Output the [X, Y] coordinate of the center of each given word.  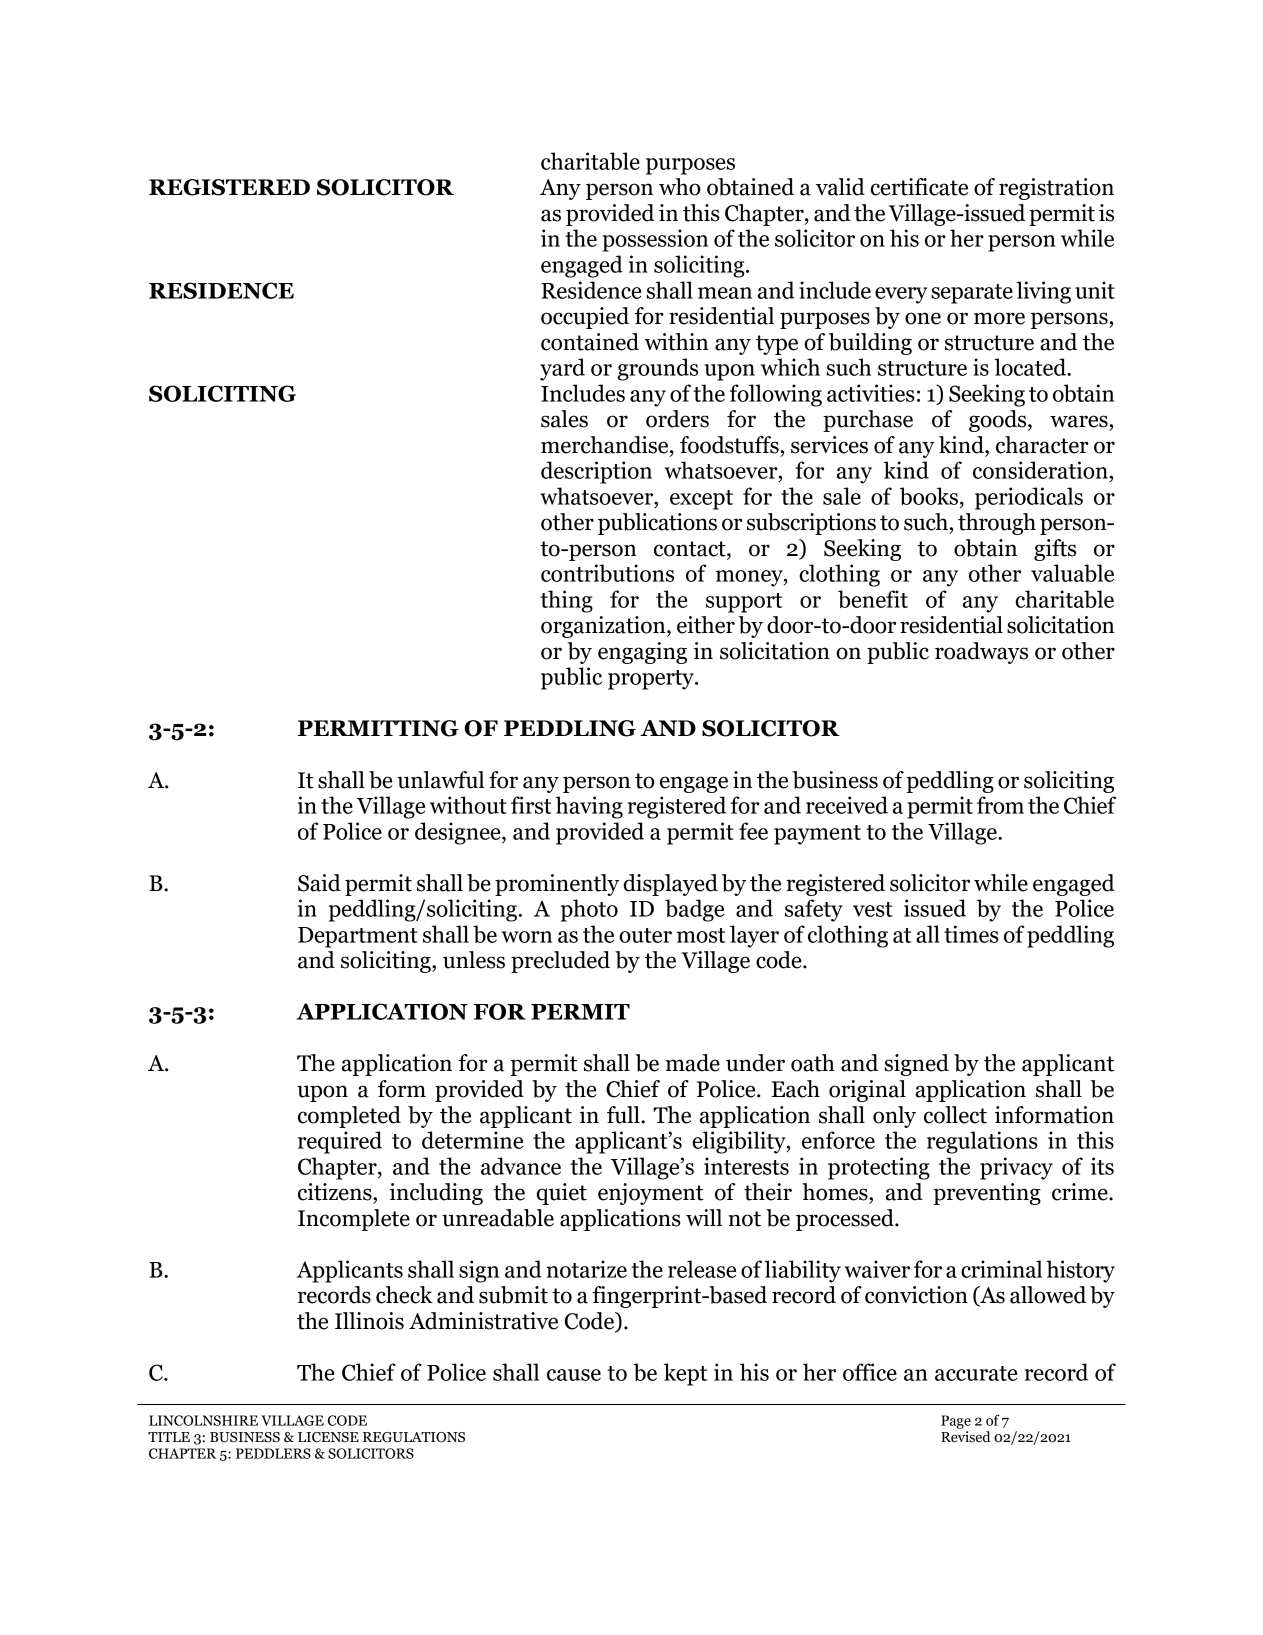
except [701, 500]
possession [655, 240]
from [1000, 805]
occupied [585, 318]
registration [1056, 189]
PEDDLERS [273, 1453]
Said [319, 883]
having [589, 807]
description [596, 472]
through [997, 524]
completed [349, 1117]
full [624, 1115]
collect [955, 1115]
